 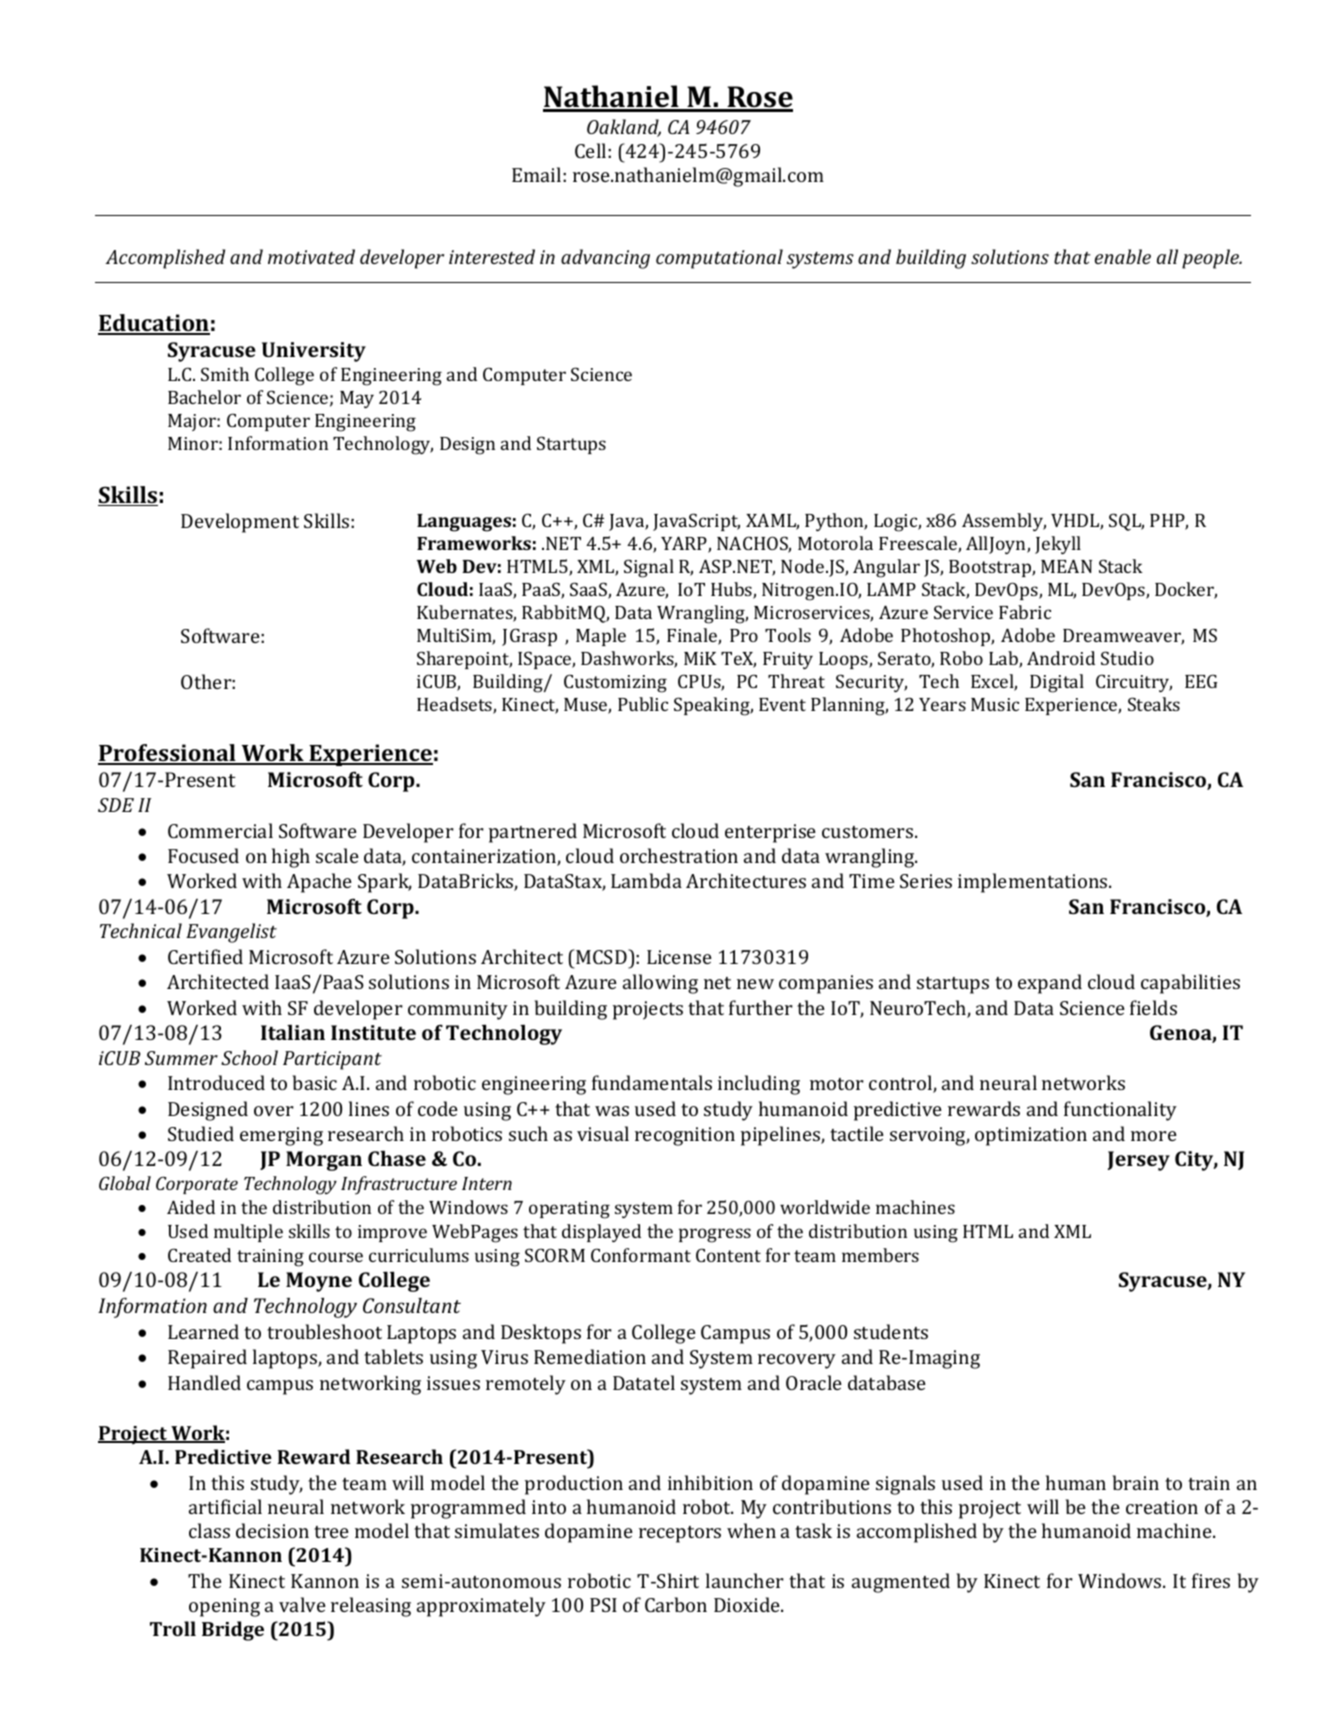 I want to click on opening, so click(x=224, y=1607).
